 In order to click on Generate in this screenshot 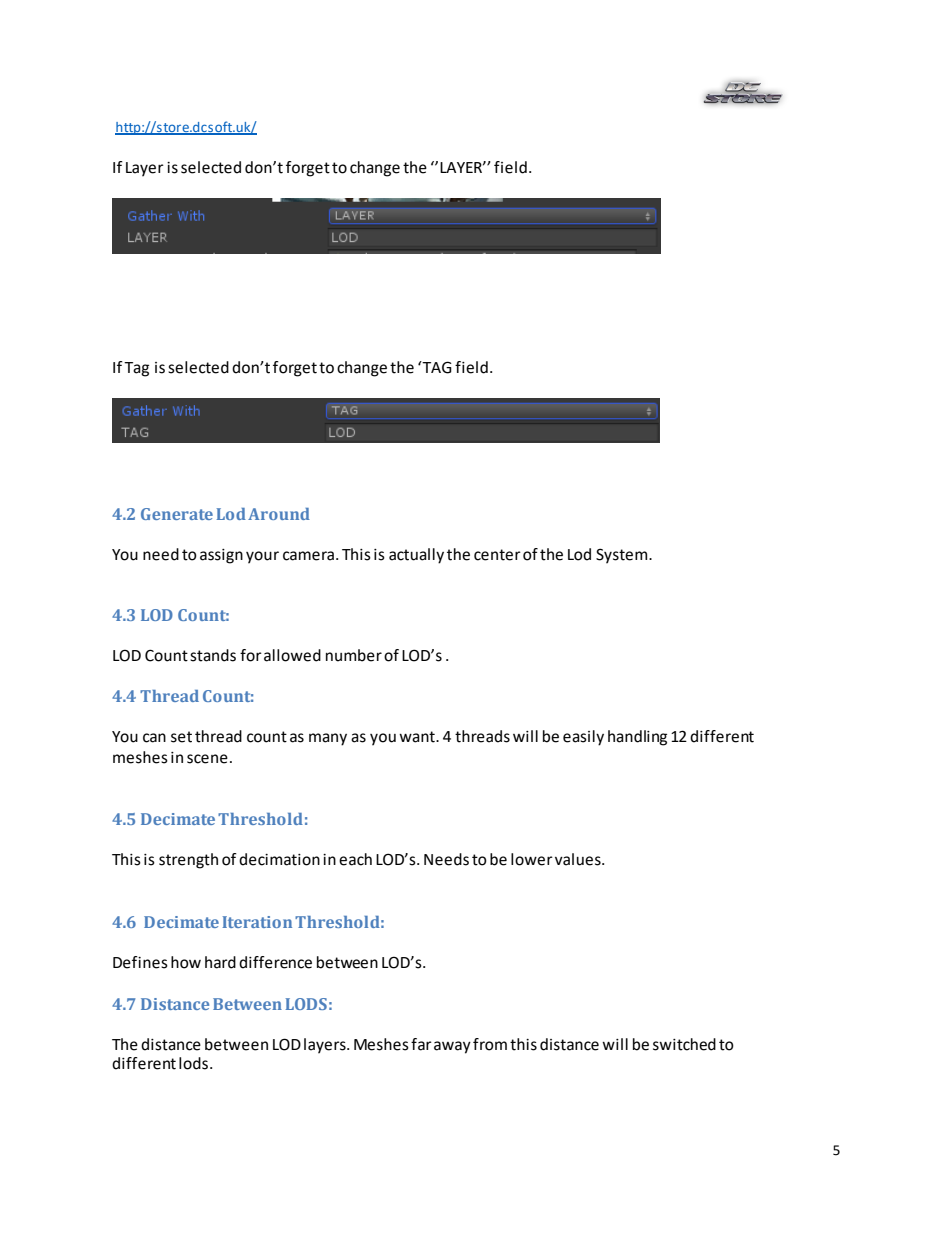, I will do `click(177, 514)`.
